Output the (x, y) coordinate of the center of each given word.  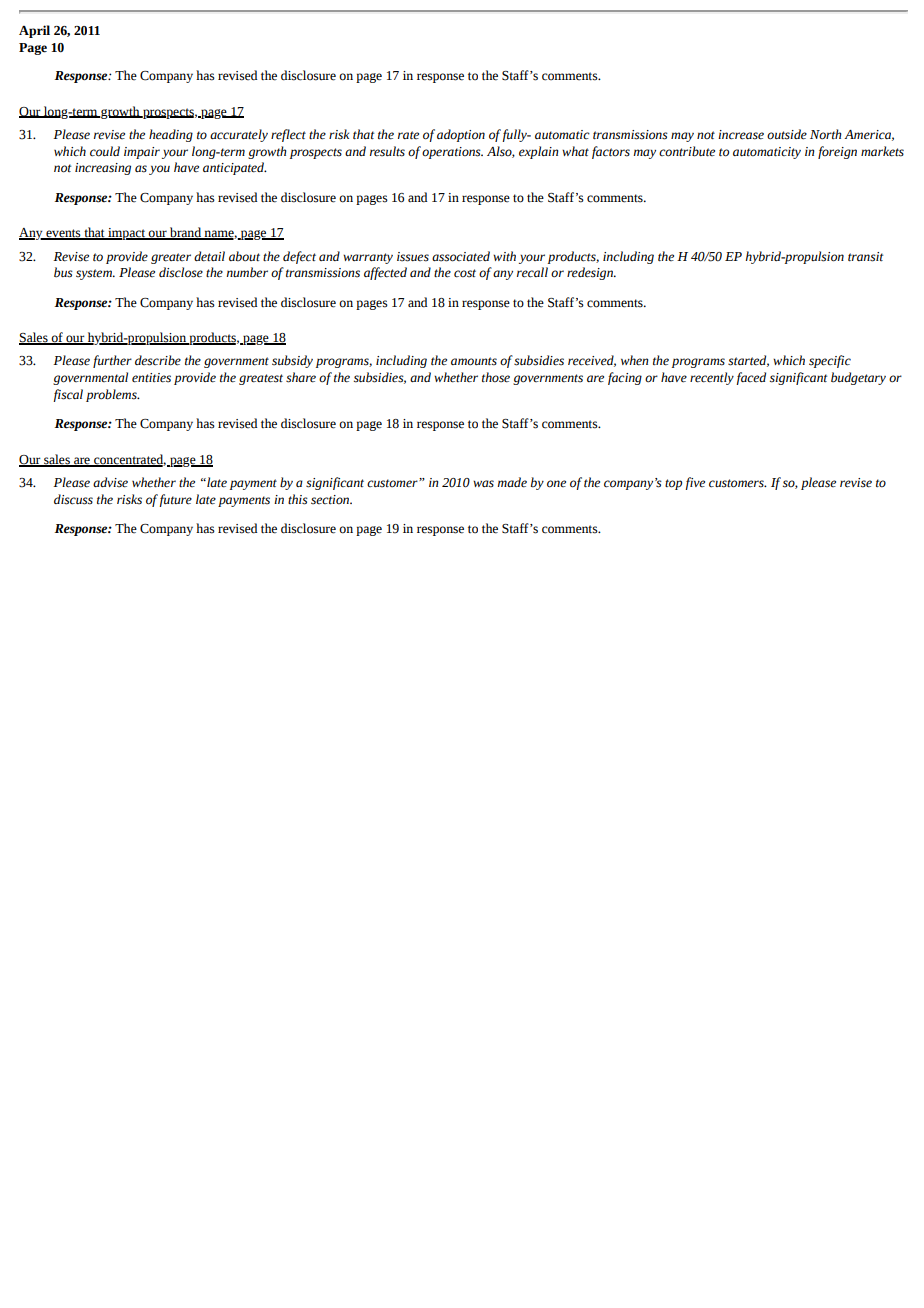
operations (452, 153)
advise (110, 482)
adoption (461, 135)
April (34, 31)
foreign (837, 152)
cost (465, 273)
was (483, 484)
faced (751, 378)
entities (151, 378)
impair (142, 153)
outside (787, 134)
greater (171, 258)
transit (865, 257)
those (496, 377)
